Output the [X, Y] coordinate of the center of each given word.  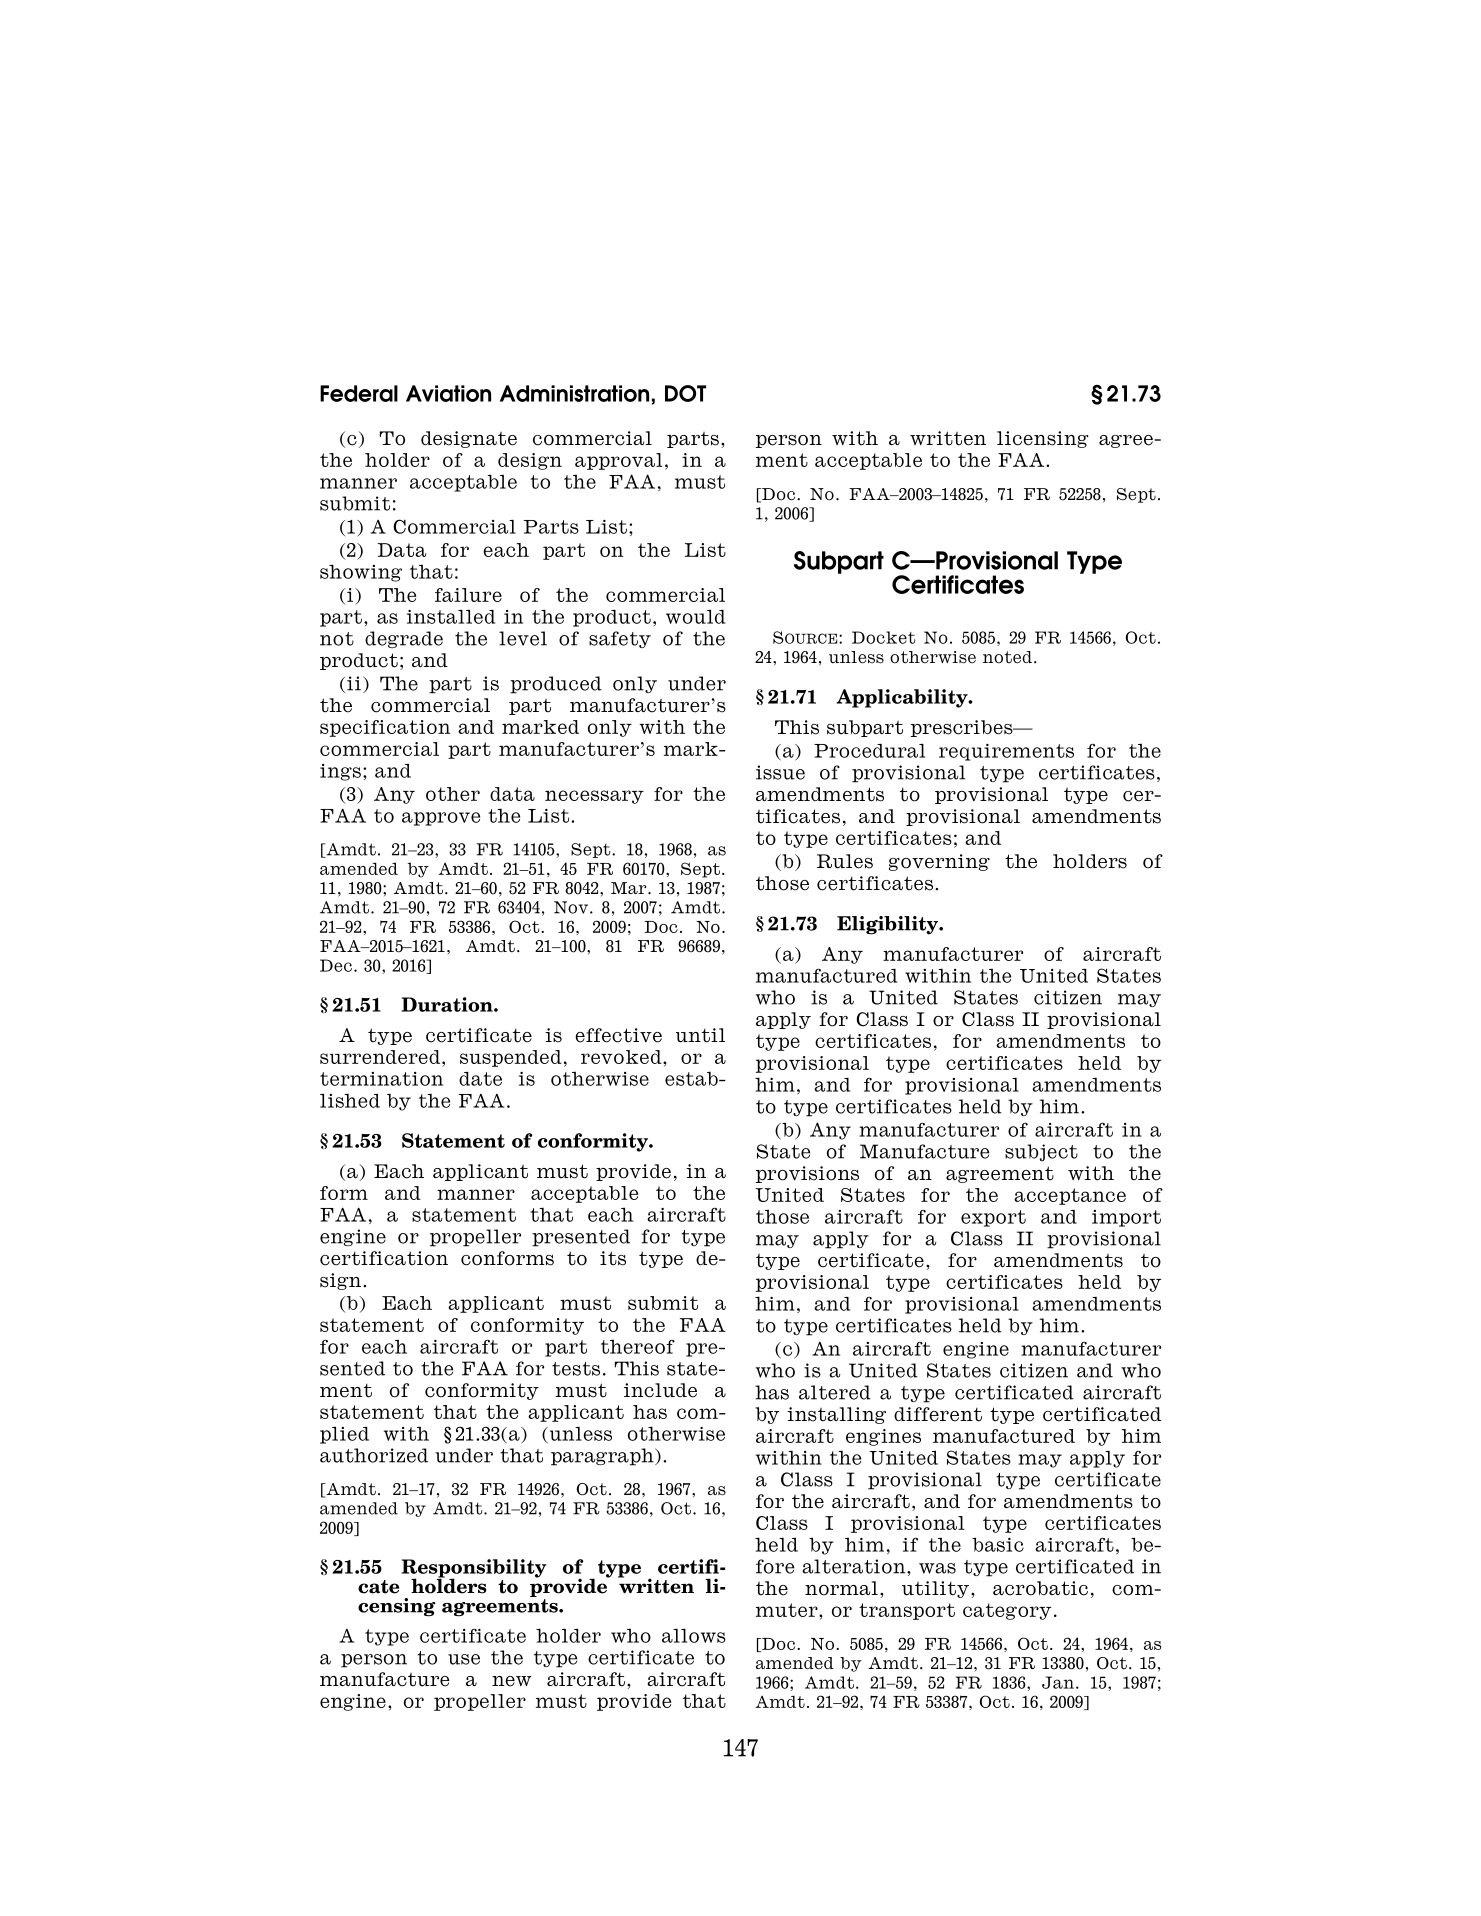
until [700, 1035]
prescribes [963, 728]
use [464, 1659]
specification [385, 728]
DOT [685, 393]
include [660, 1390]
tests [576, 1369]
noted [1009, 657]
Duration [448, 1004]
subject [1041, 1152]
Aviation [448, 393]
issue [780, 772]
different [938, 1414]
